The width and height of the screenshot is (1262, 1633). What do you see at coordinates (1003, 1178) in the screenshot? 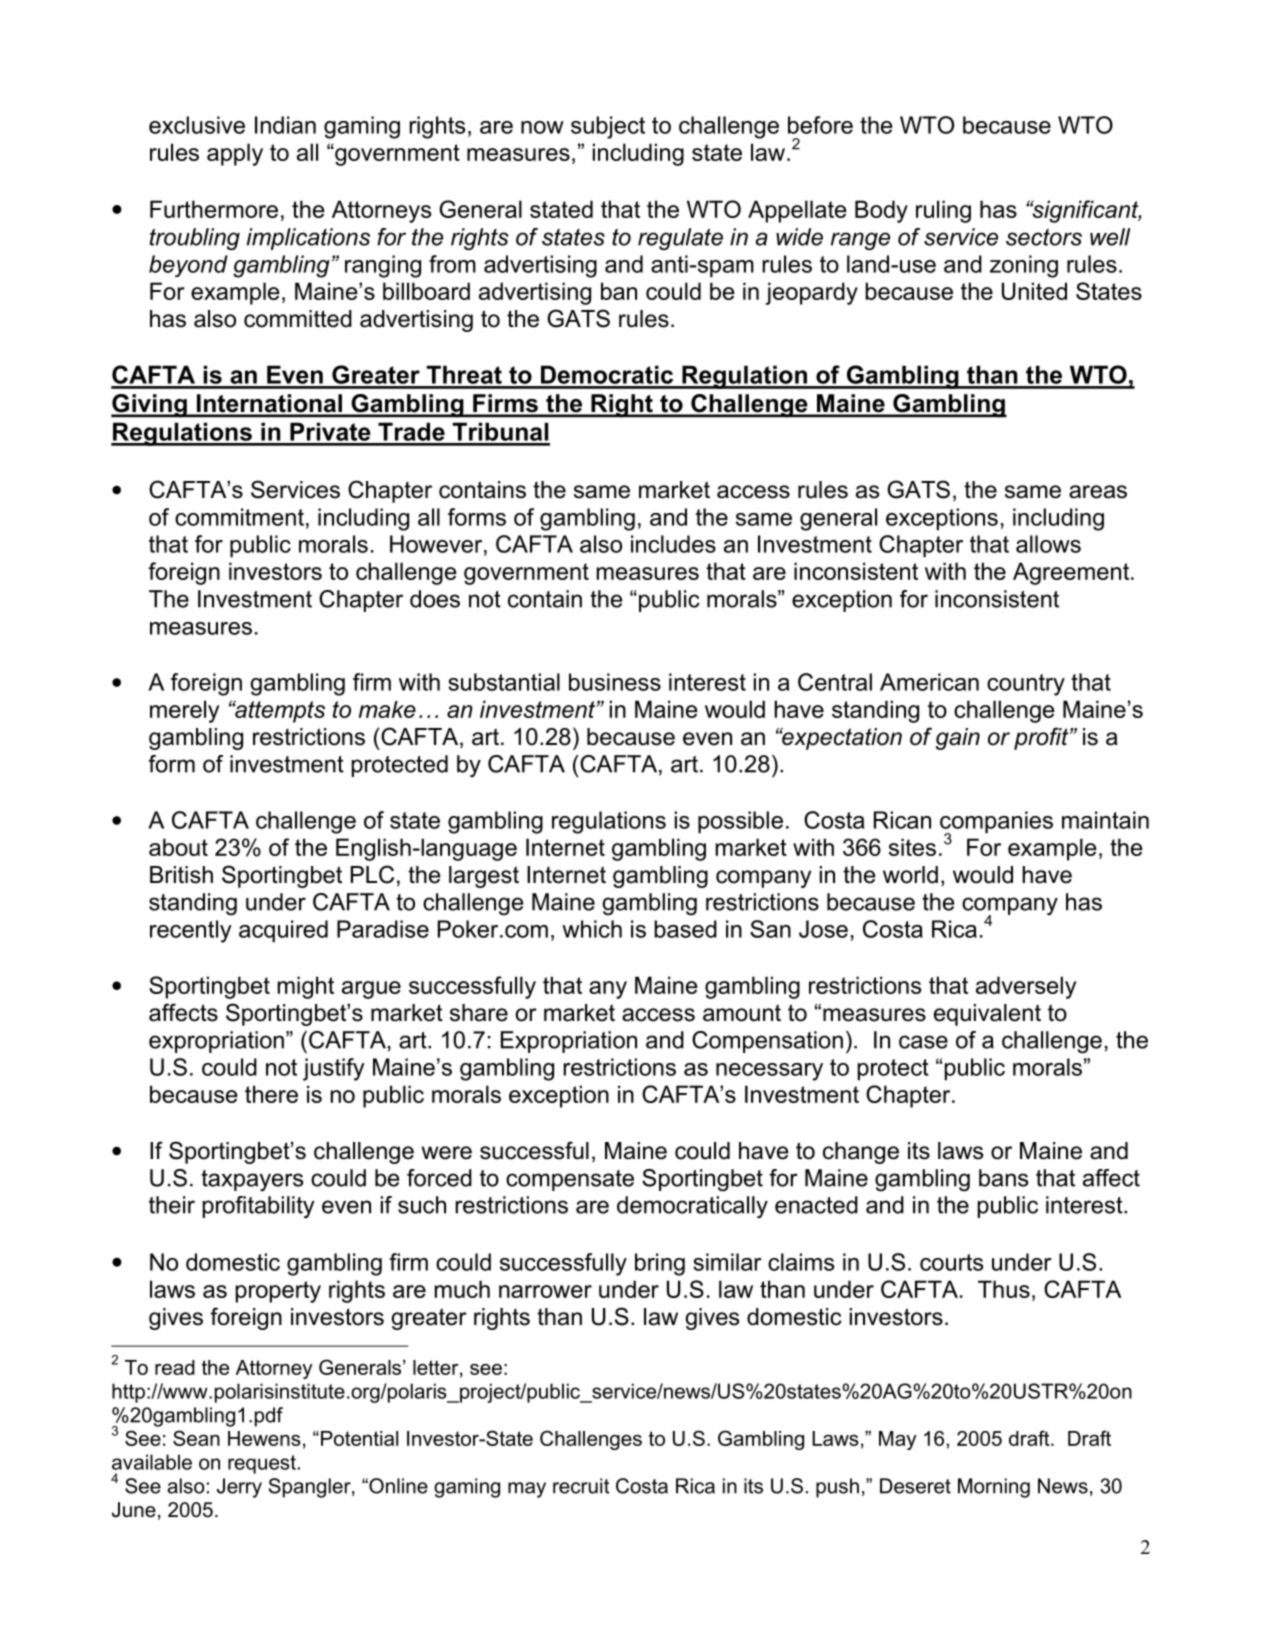
I see `bans` at bounding box center [1003, 1178].
